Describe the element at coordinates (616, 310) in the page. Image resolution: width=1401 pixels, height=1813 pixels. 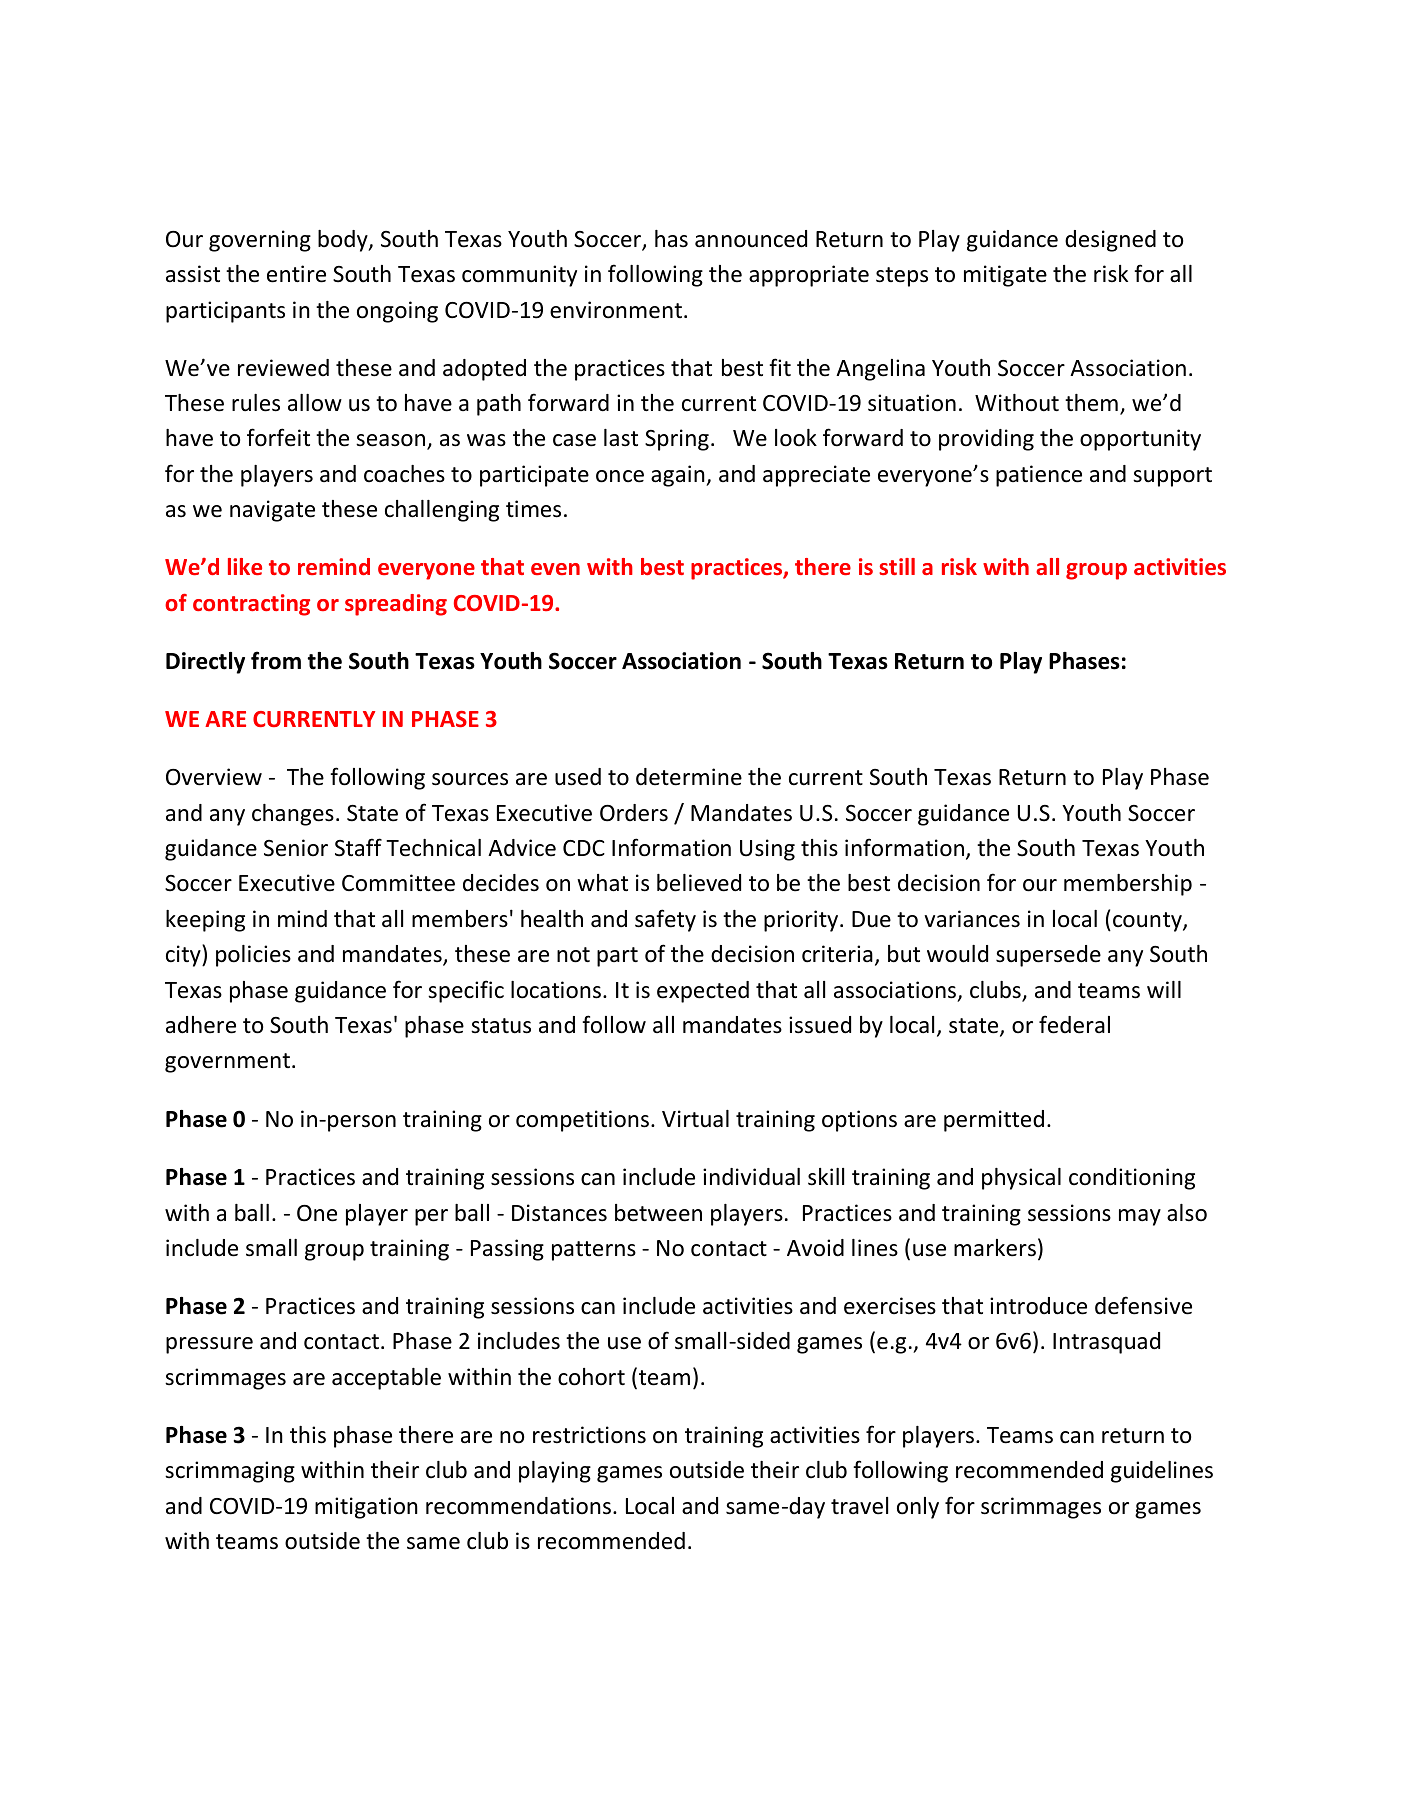
I see `environment` at that location.
